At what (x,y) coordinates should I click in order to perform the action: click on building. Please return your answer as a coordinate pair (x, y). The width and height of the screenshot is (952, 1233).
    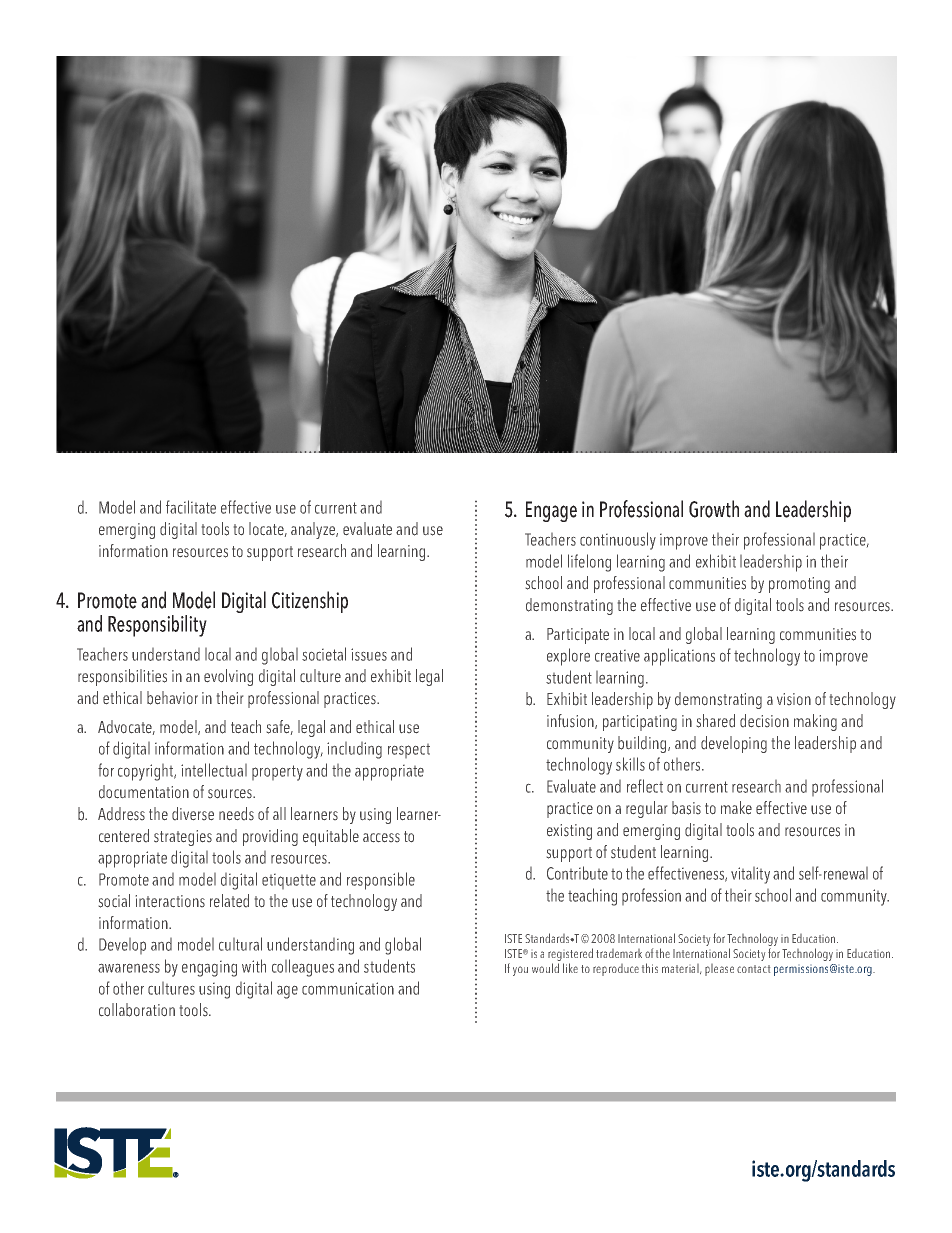
    Looking at the image, I should click on (643, 744).
